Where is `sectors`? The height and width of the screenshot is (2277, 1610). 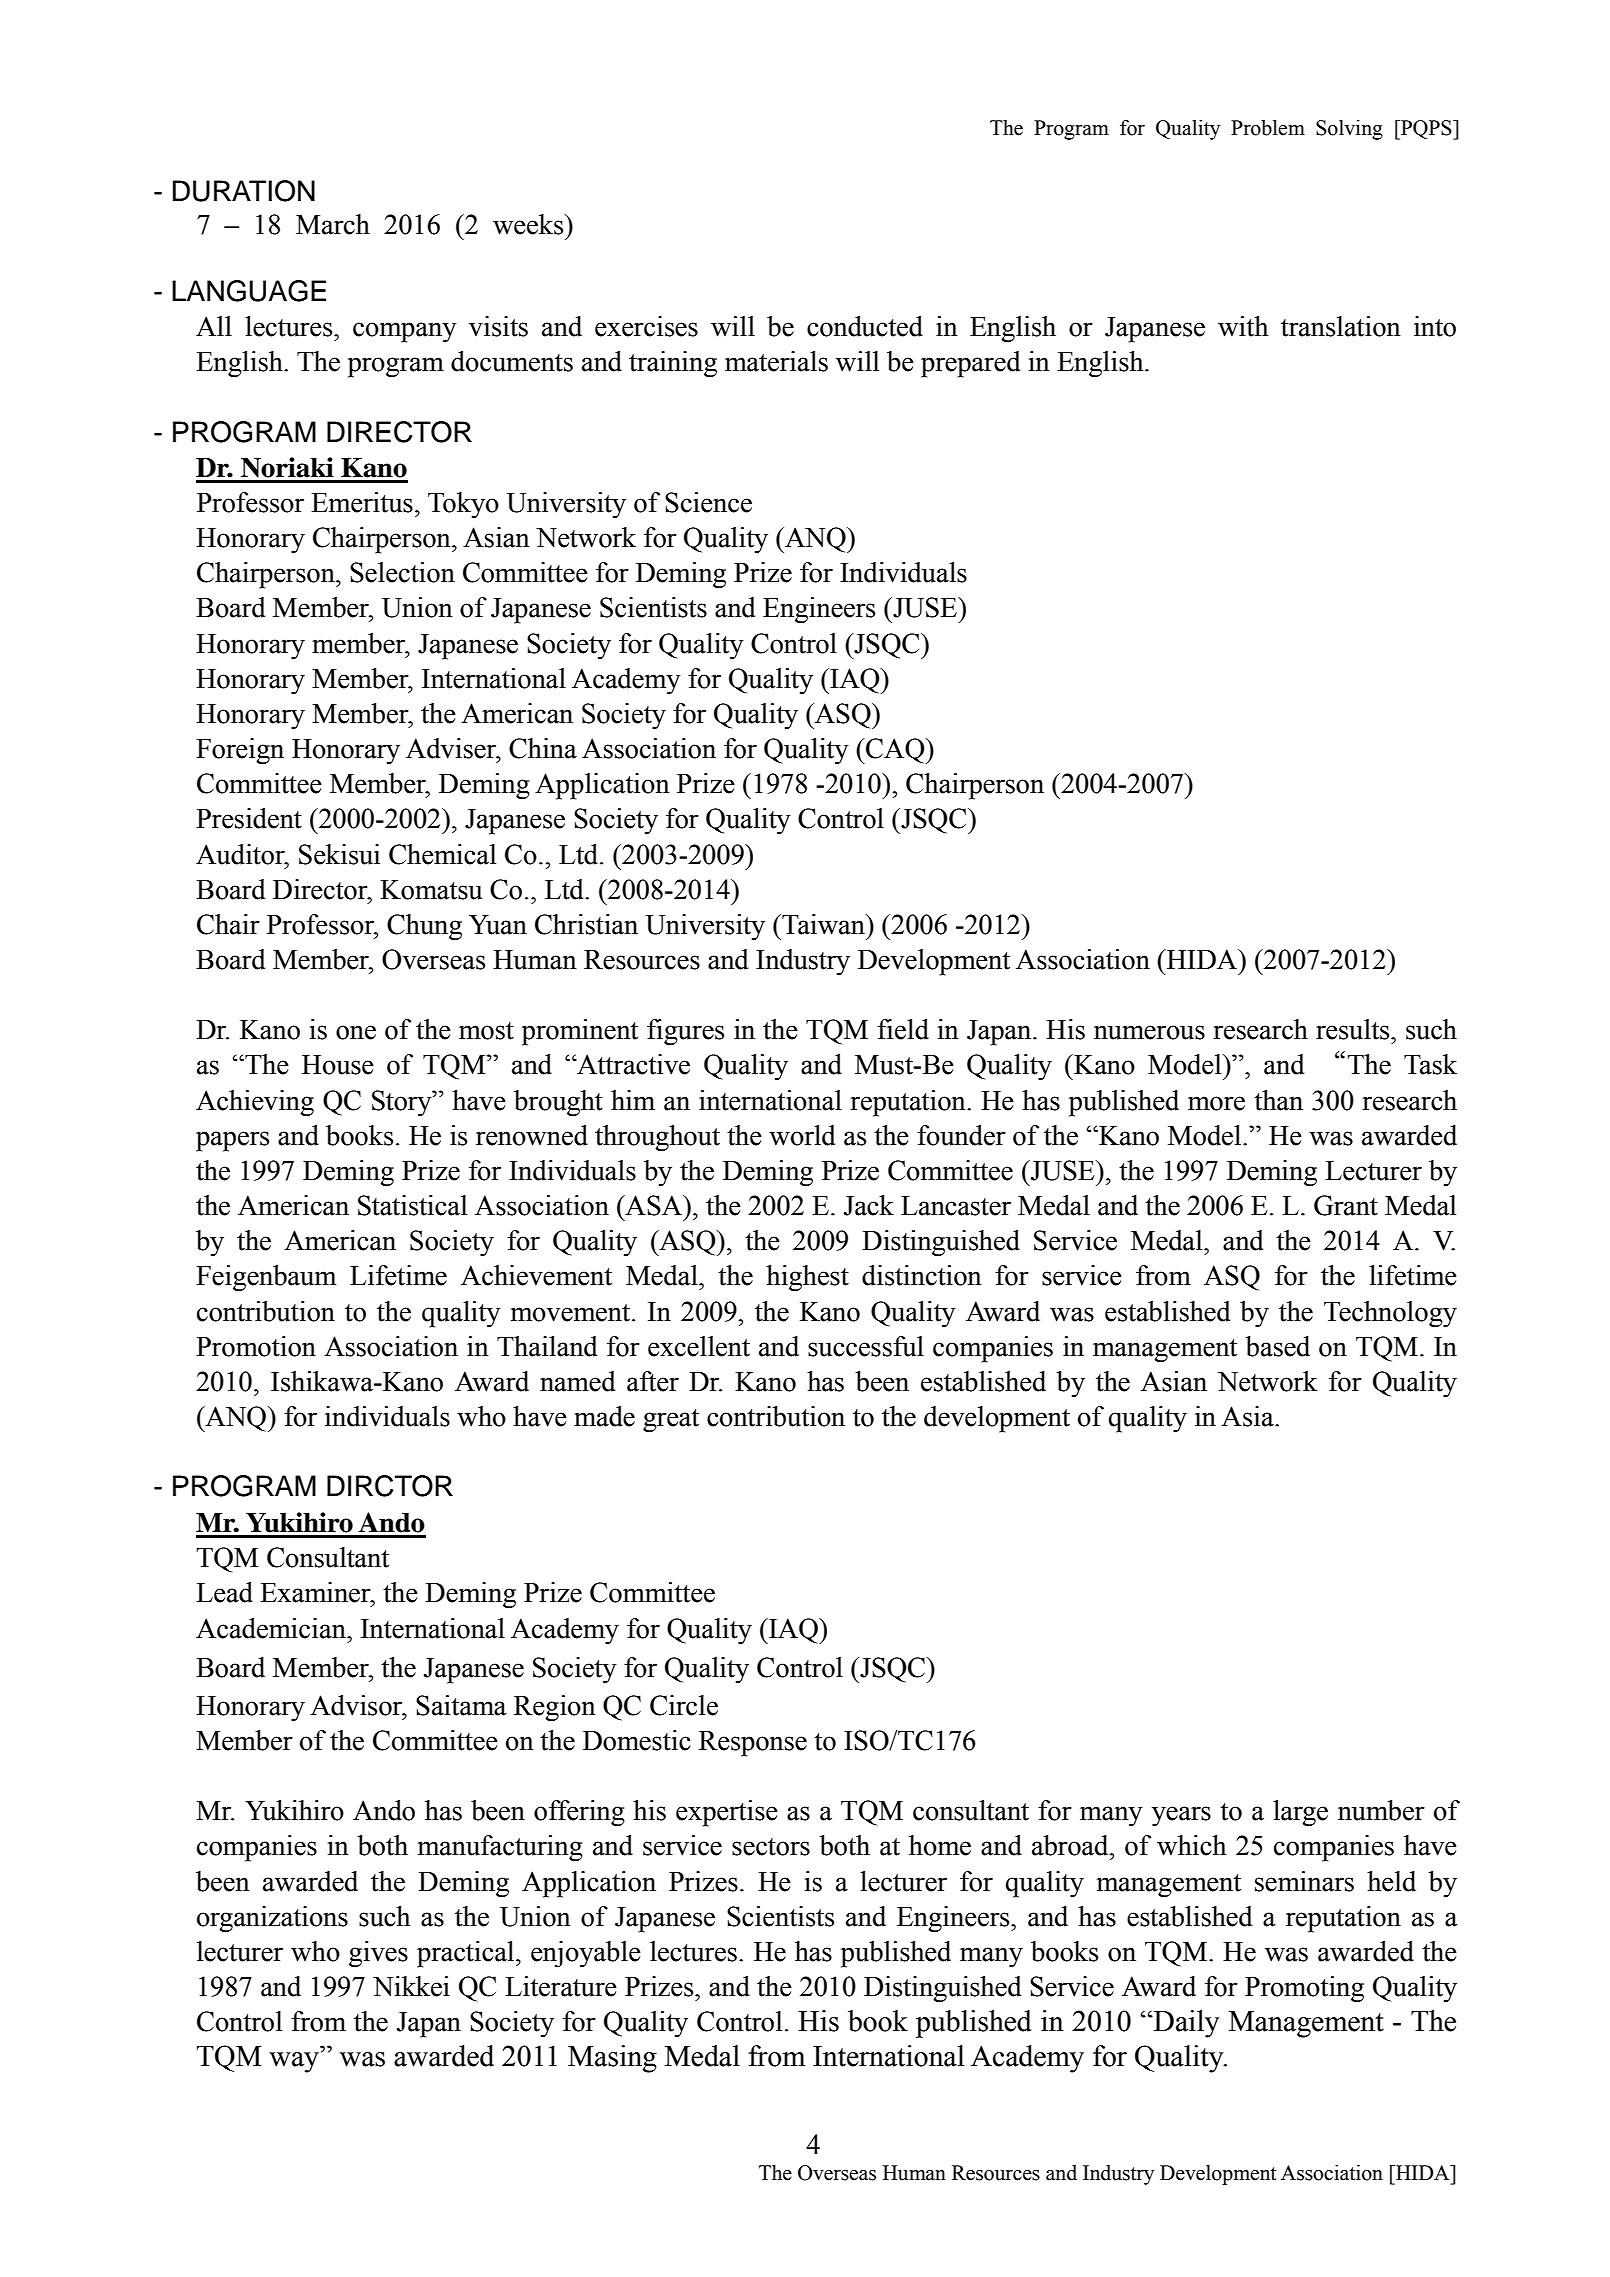
sectors is located at coordinates (771, 1847).
